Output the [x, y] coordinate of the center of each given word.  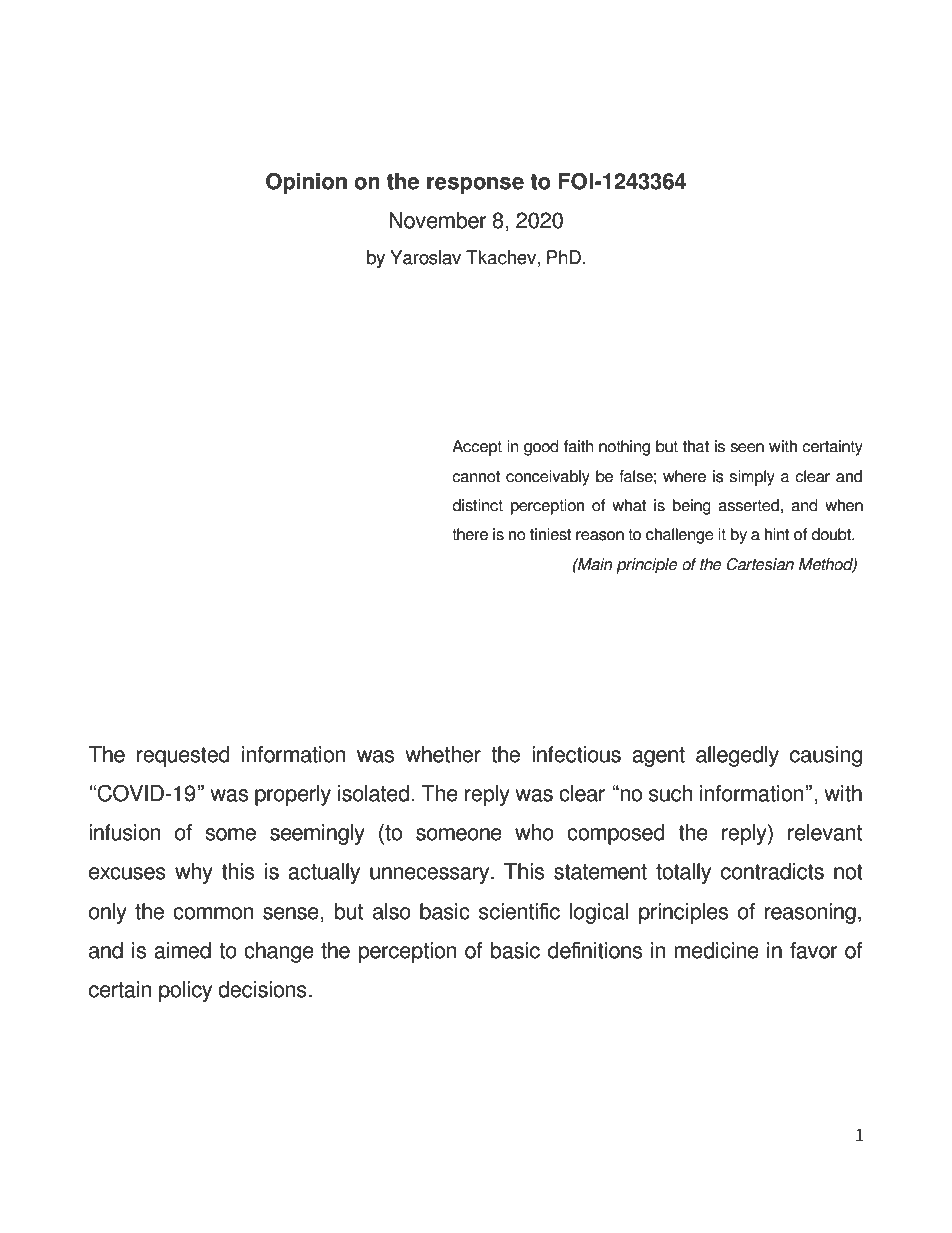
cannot [476, 477]
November [438, 220]
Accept [477, 448]
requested [183, 756]
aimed [182, 950]
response [475, 185]
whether [443, 754]
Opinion [306, 183]
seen [747, 448]
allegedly [737, 756]
